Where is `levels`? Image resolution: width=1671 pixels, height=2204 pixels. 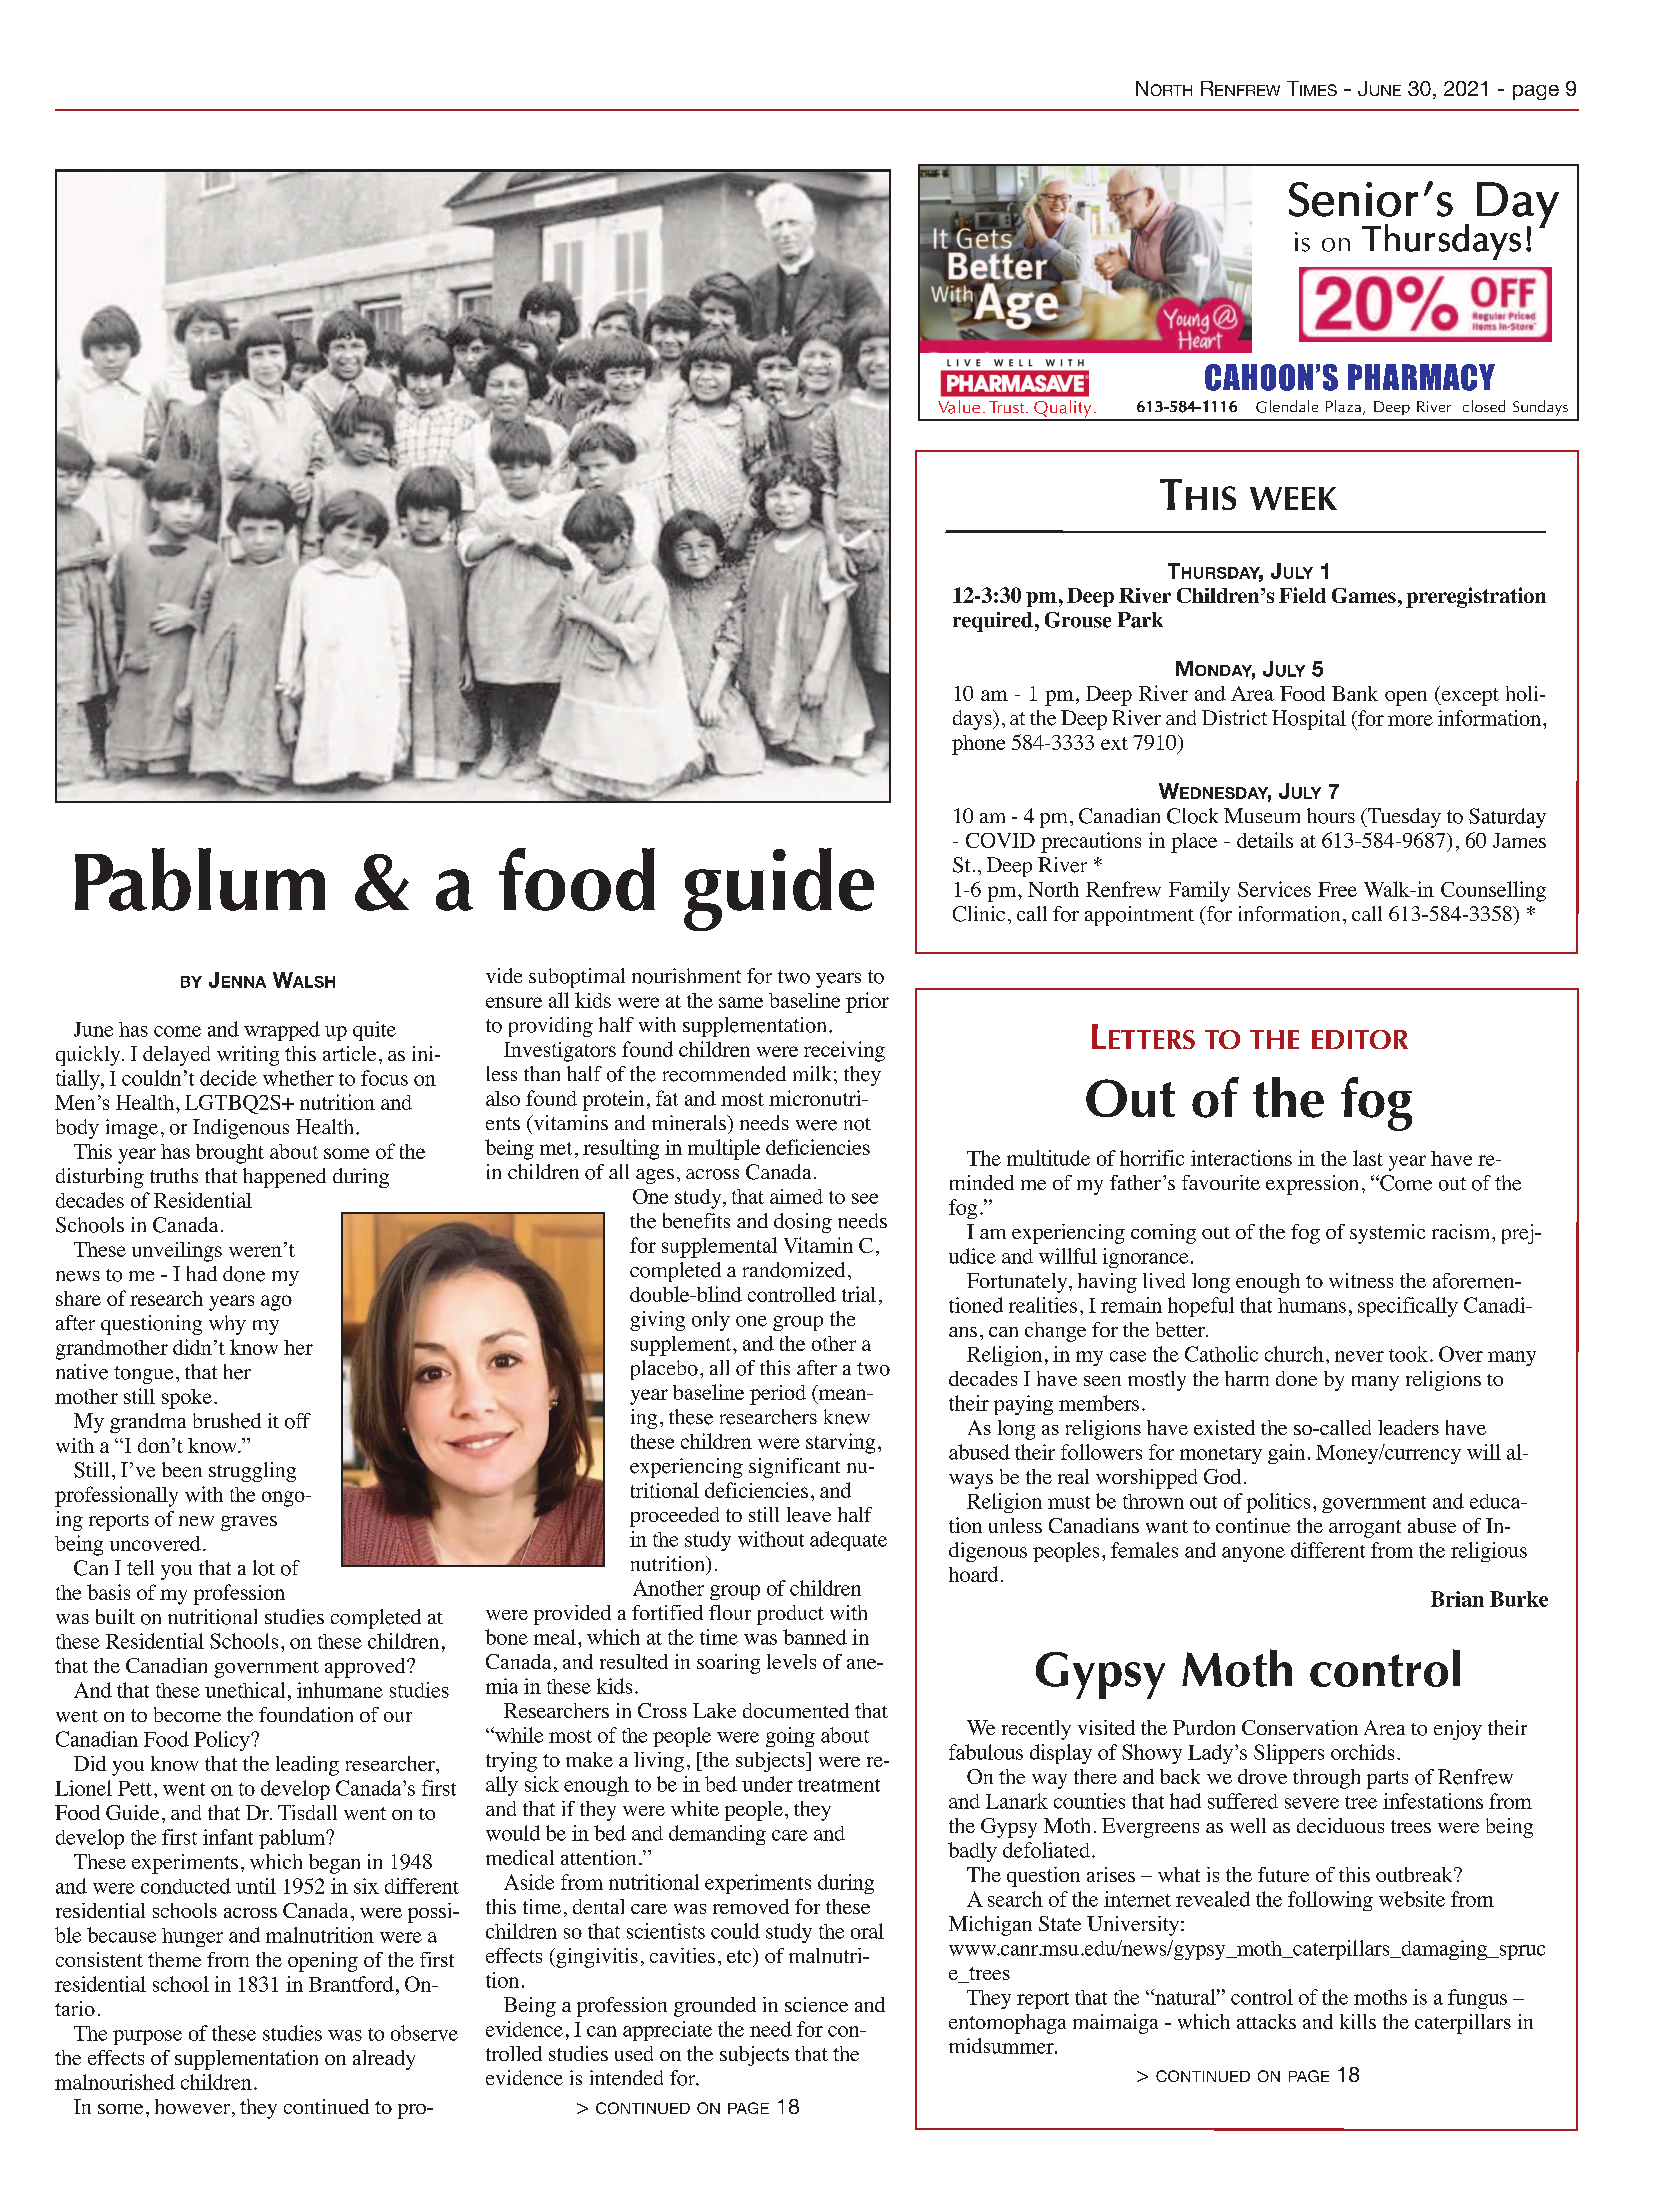
levels is located at coordinates (791, 1661).
